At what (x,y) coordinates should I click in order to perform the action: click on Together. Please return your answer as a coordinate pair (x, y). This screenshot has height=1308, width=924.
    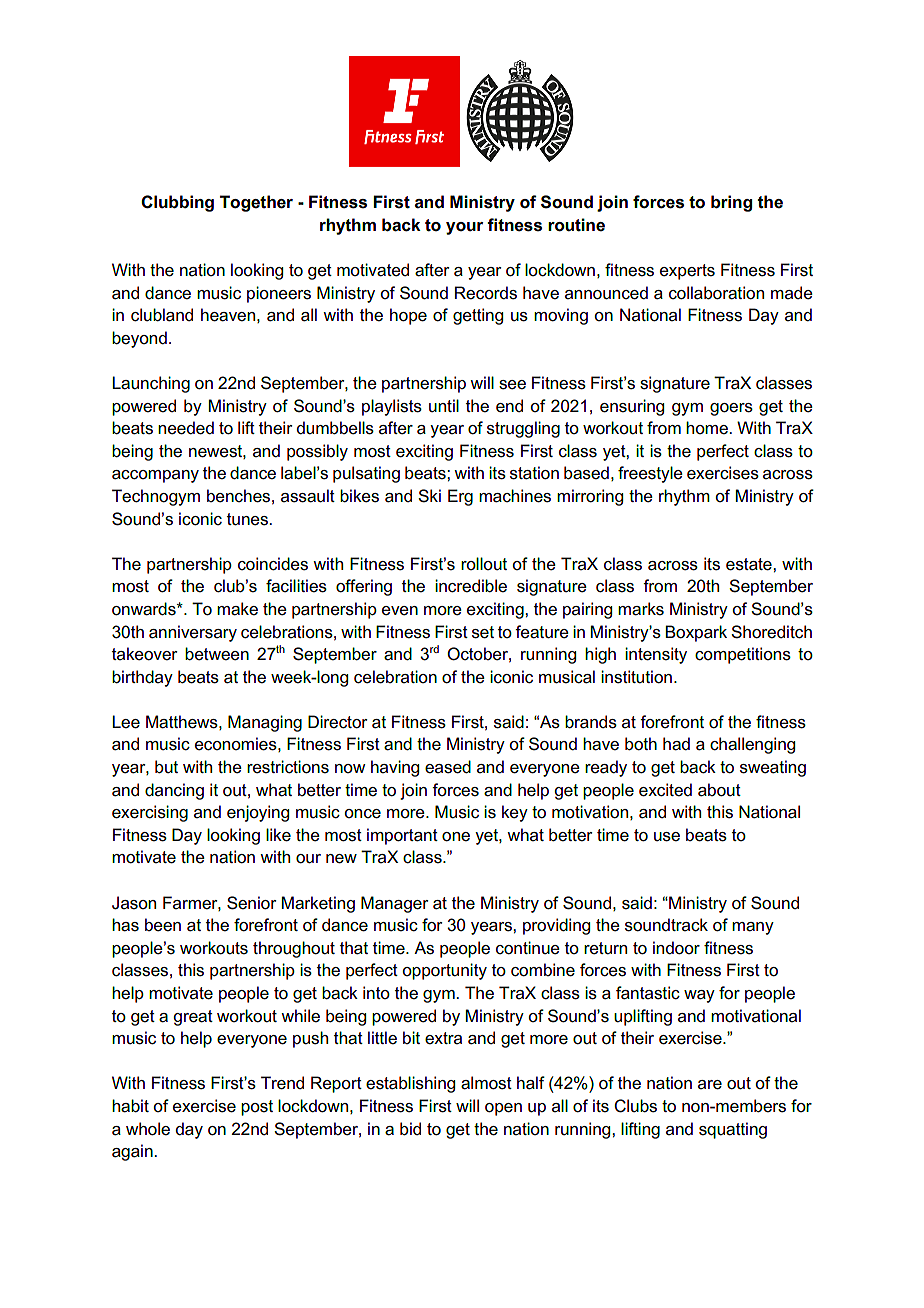
    Looking at the image, I should click on (256, 203).
